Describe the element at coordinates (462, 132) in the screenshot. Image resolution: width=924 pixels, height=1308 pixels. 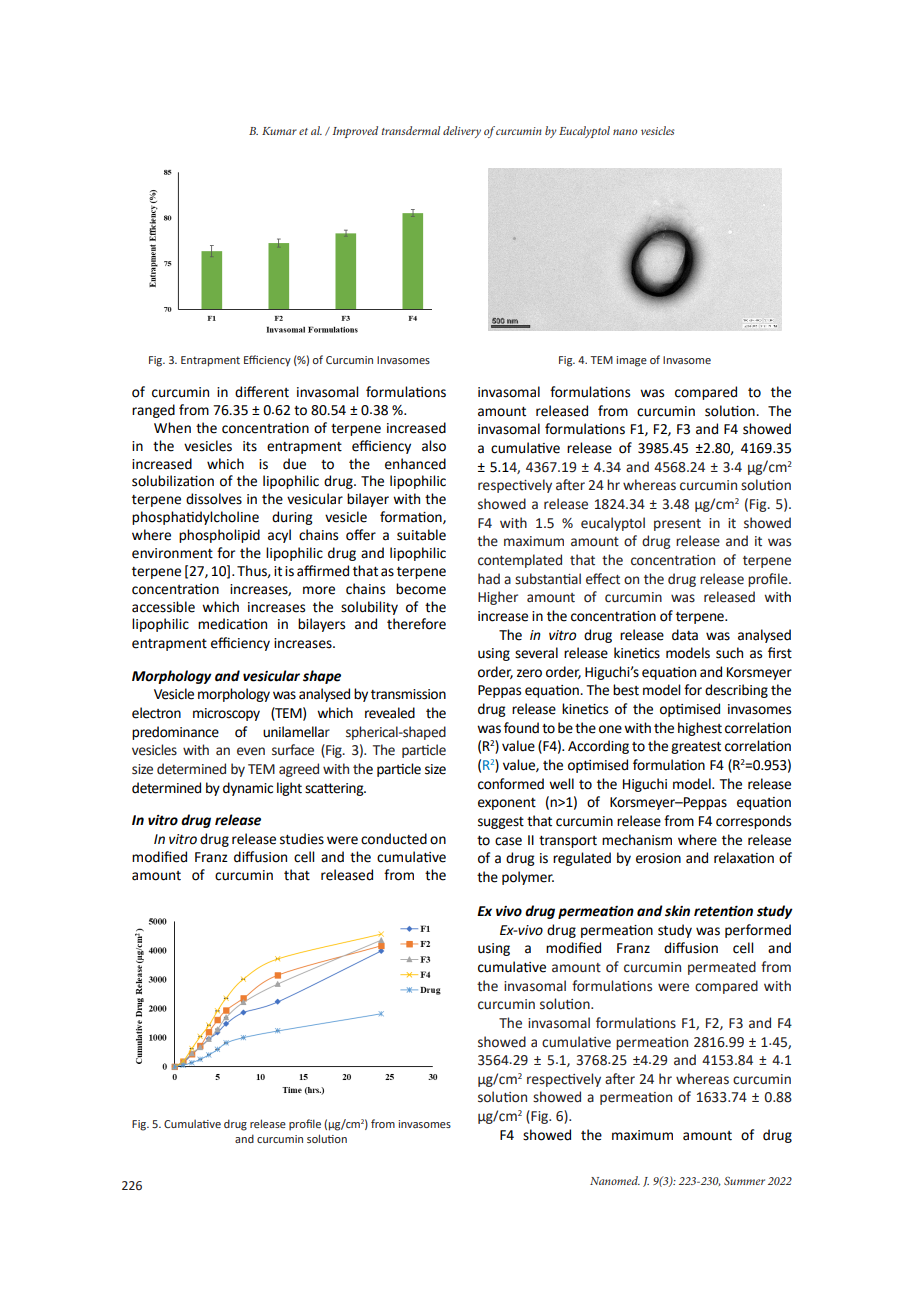
I see `delivery` at that location.
